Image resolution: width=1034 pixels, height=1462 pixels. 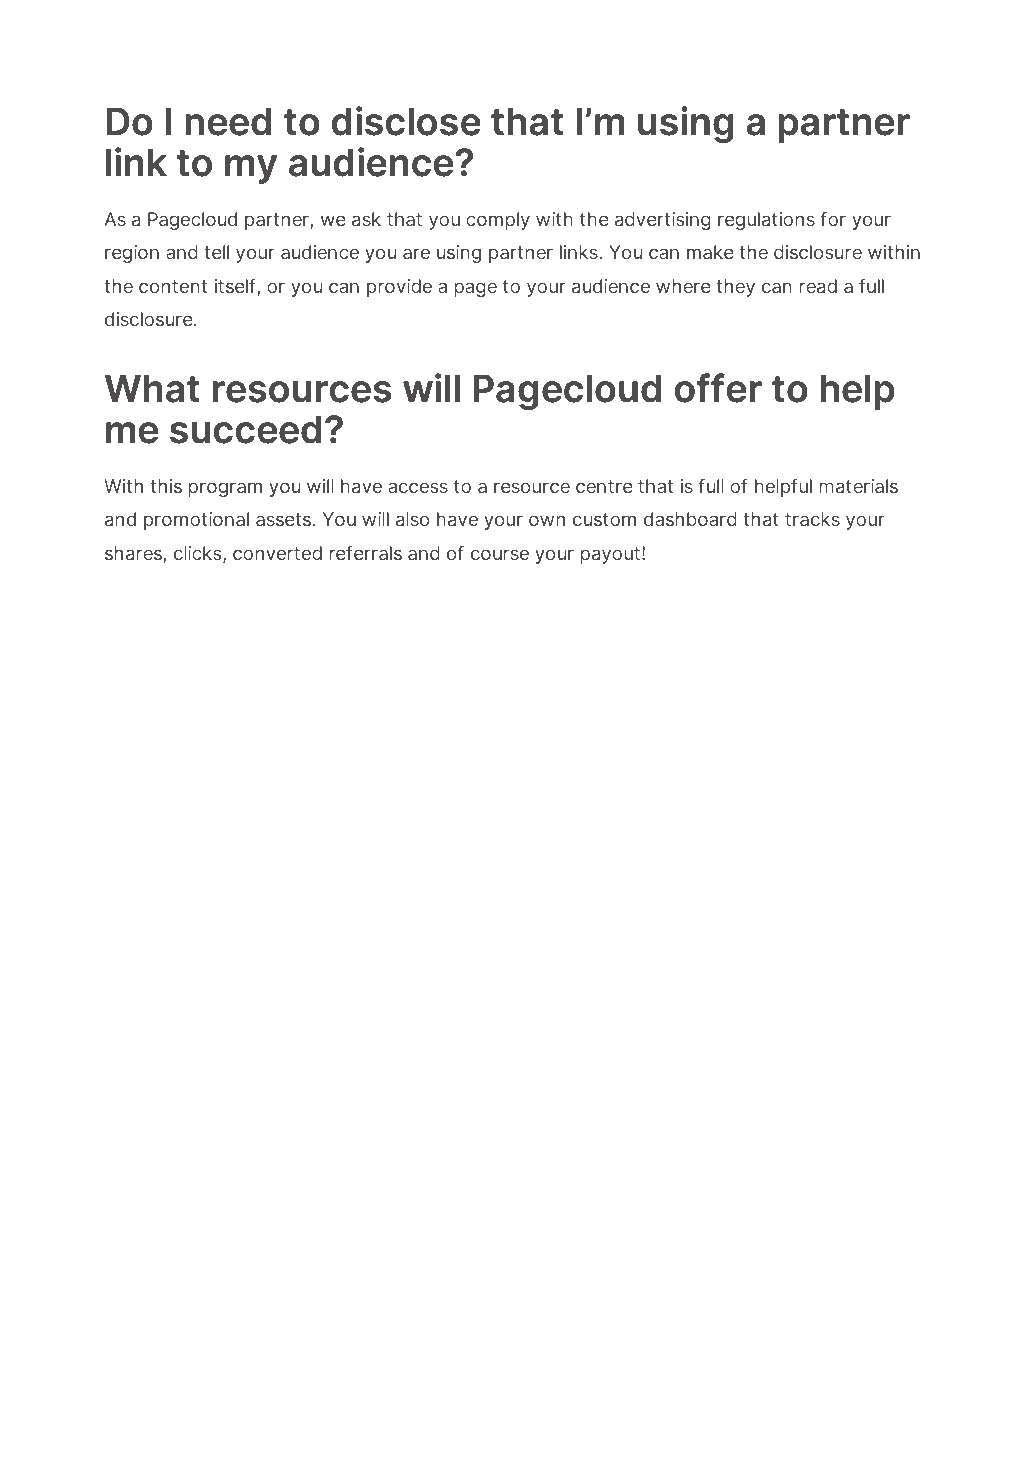 I want to click on disclose, so click(x=406, y=121).
